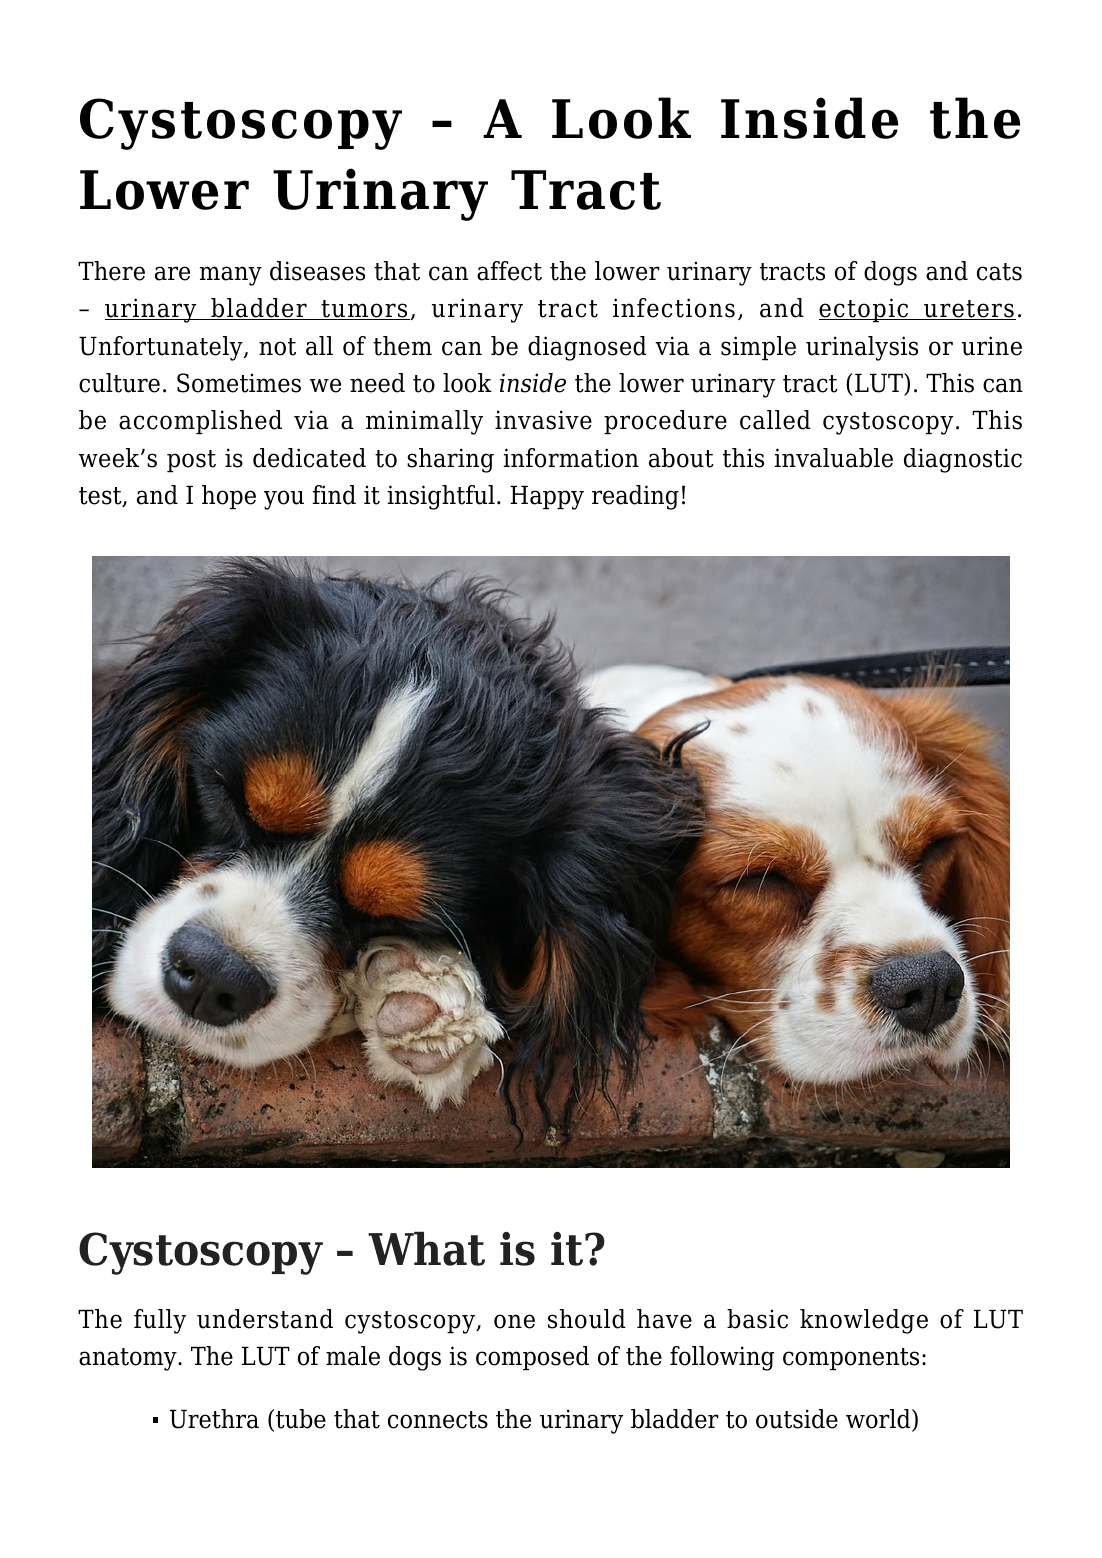  I want to click on knowledge, so click(864, 1321).
